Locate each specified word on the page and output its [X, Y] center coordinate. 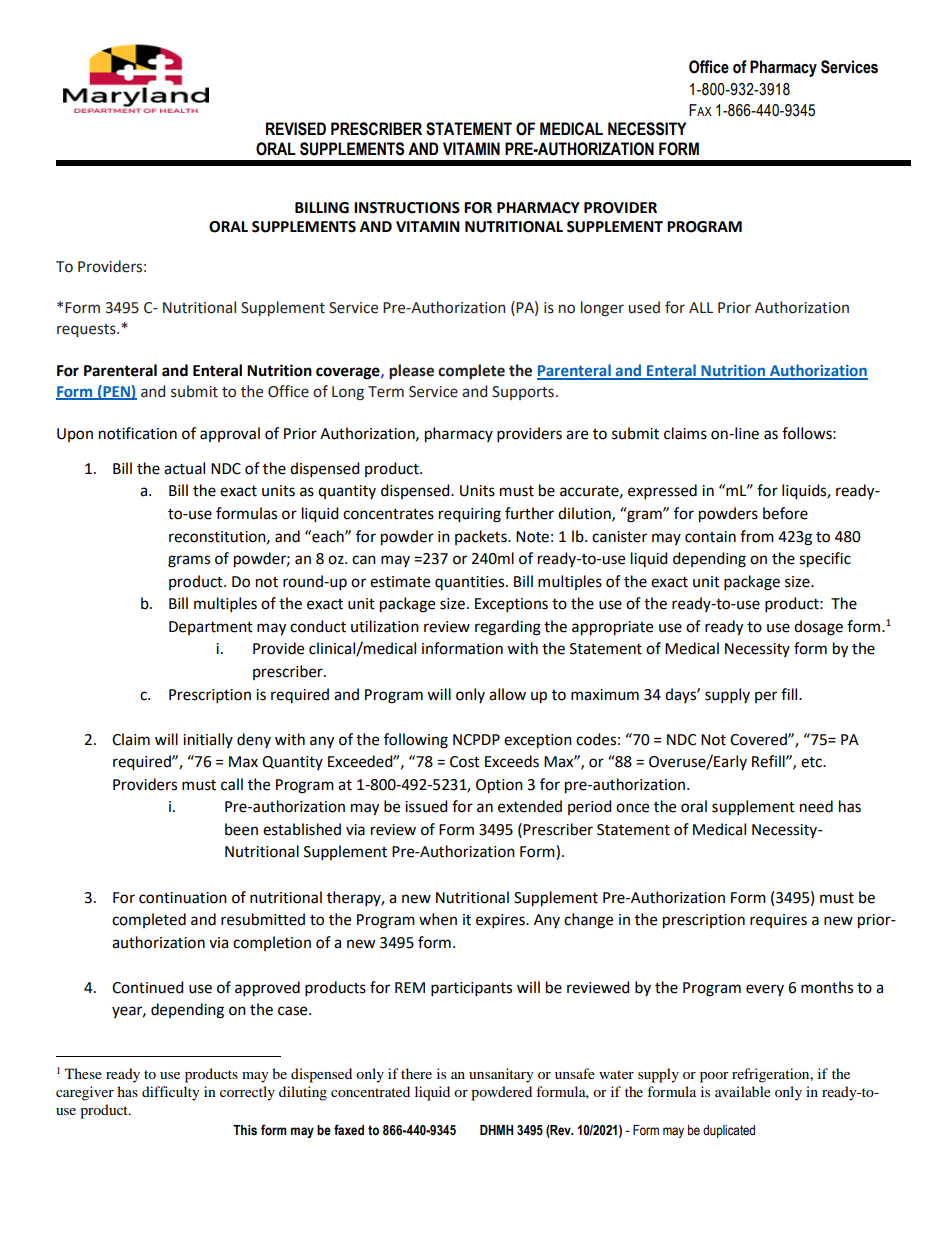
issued [426, 806]
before [785, 513]
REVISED [296, 129]
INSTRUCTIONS [407, 208]
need [816, 806]
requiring [470, 515]
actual [184, 468]
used [644, 307]
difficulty [171, 1093]
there [416, 1073]
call [232, 784]
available [743, 1091]
